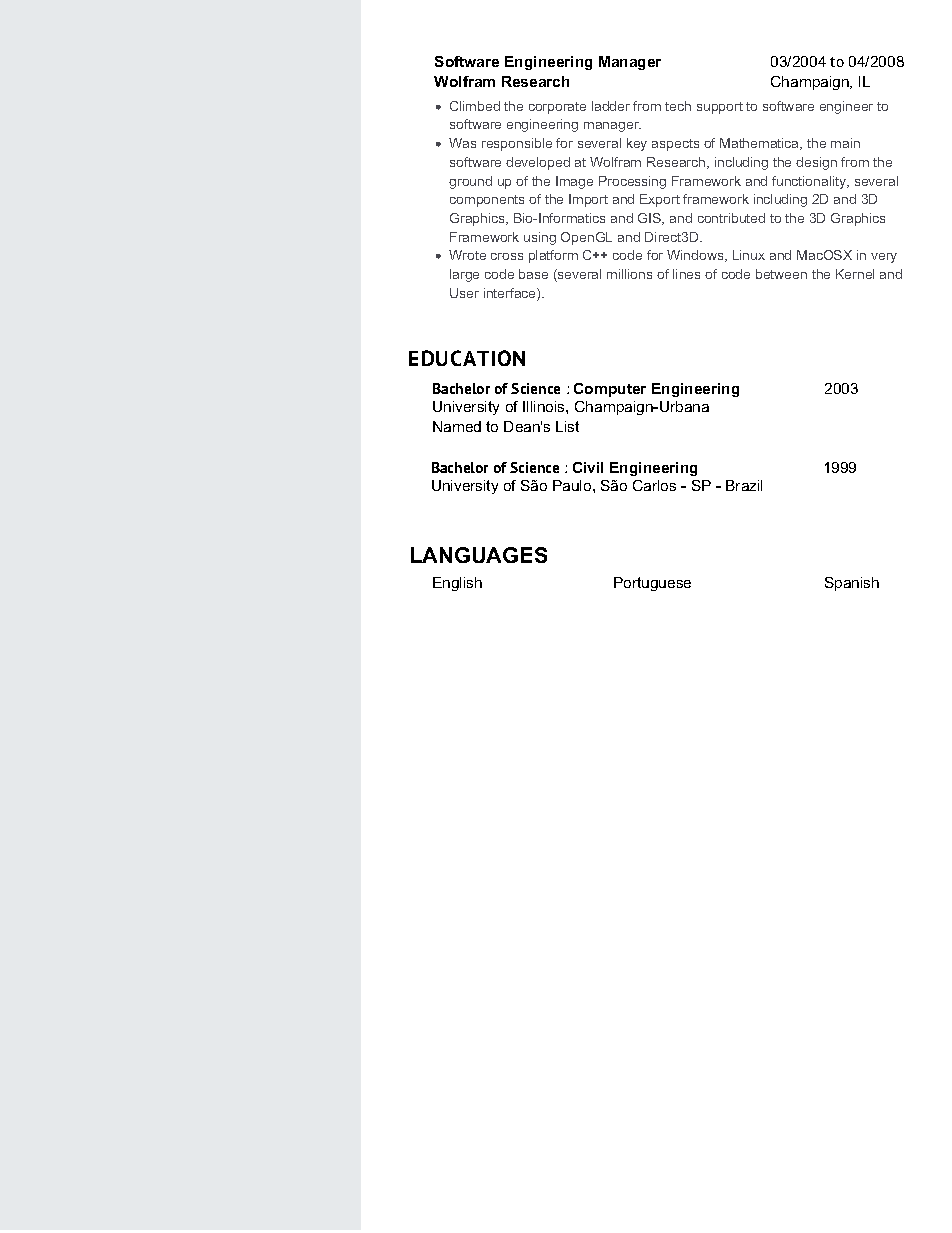  I want to click on tech, so click(678, 106).
